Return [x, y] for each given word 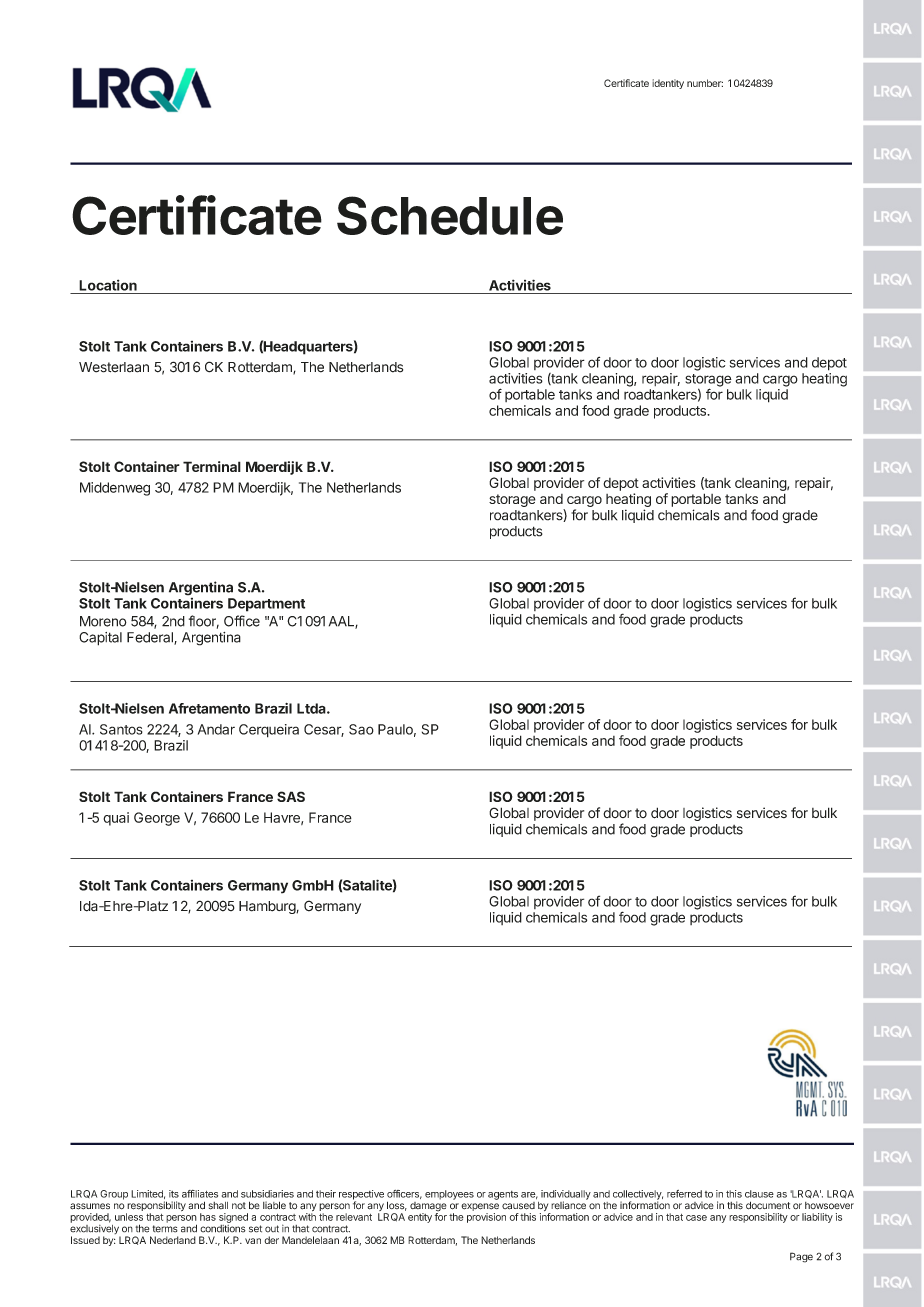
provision [486, 1218]
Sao [361, 729]
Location [108, 285]
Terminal [212, 466]
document [768, 1205]
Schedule [450, 215]
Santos [121, 729]
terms [165, 1229]
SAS [291, 796]
